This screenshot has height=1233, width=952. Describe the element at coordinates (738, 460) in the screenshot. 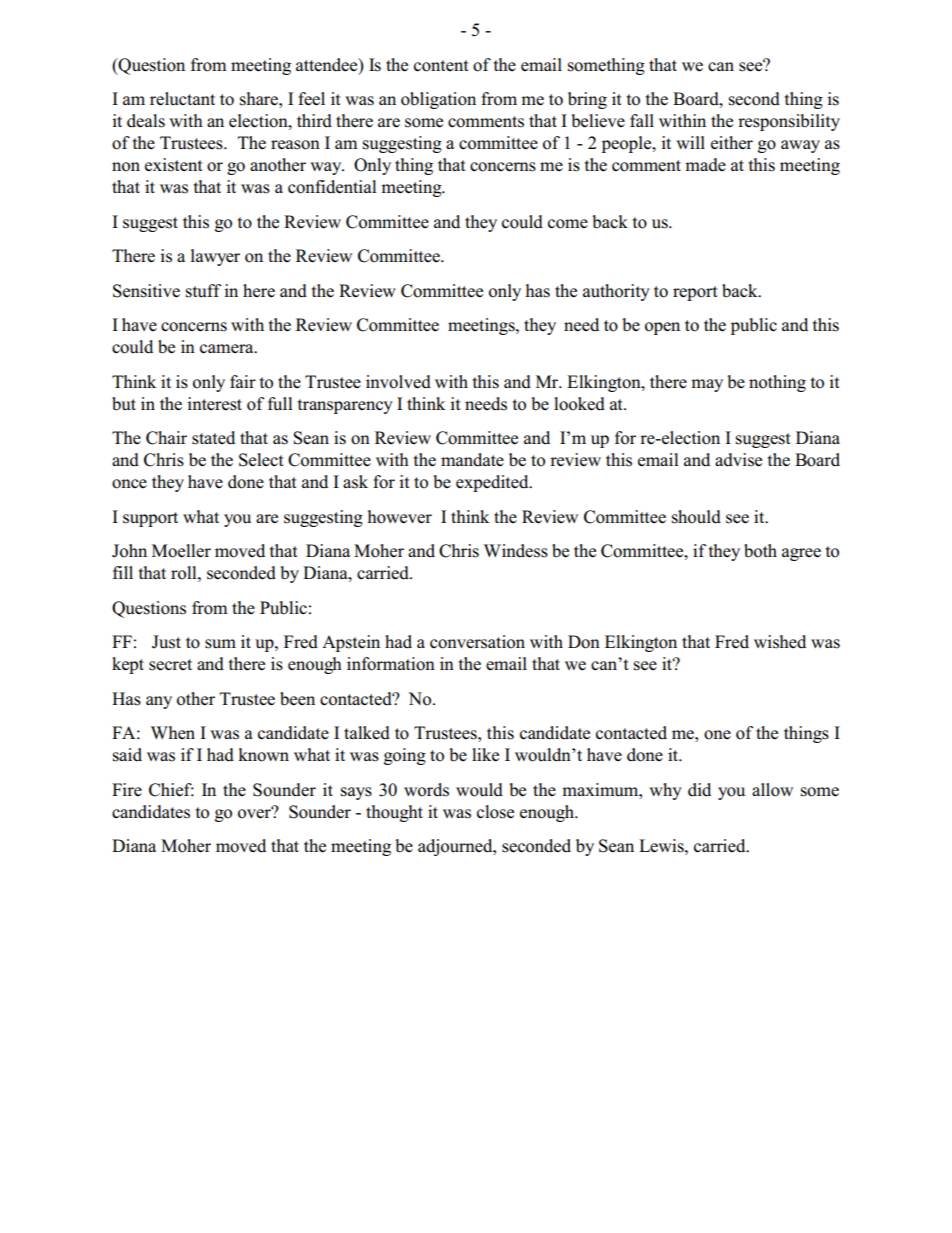

I see `advise` at that location.
